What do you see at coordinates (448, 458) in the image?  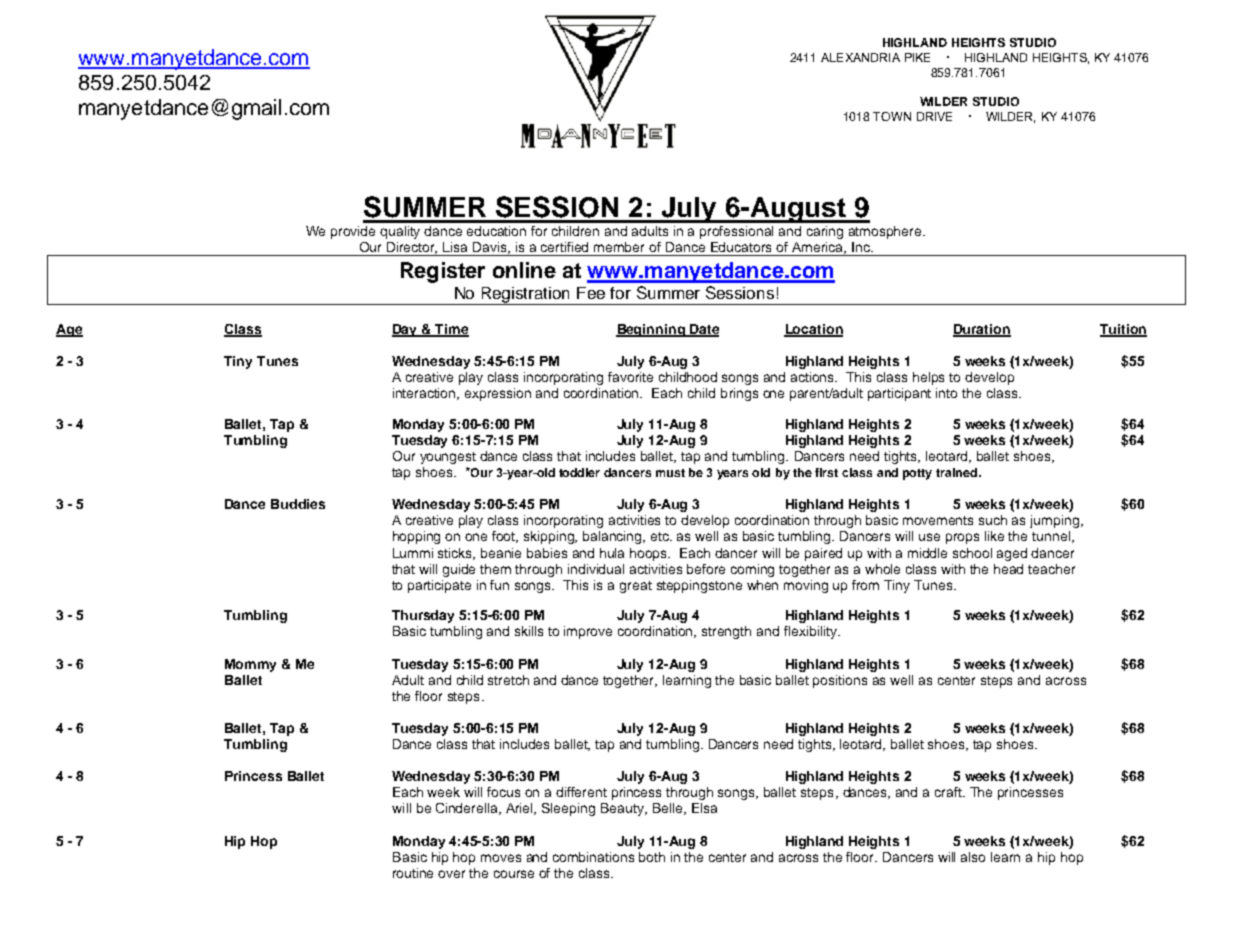 I see `youngest` at bounding box center [448, 458].
